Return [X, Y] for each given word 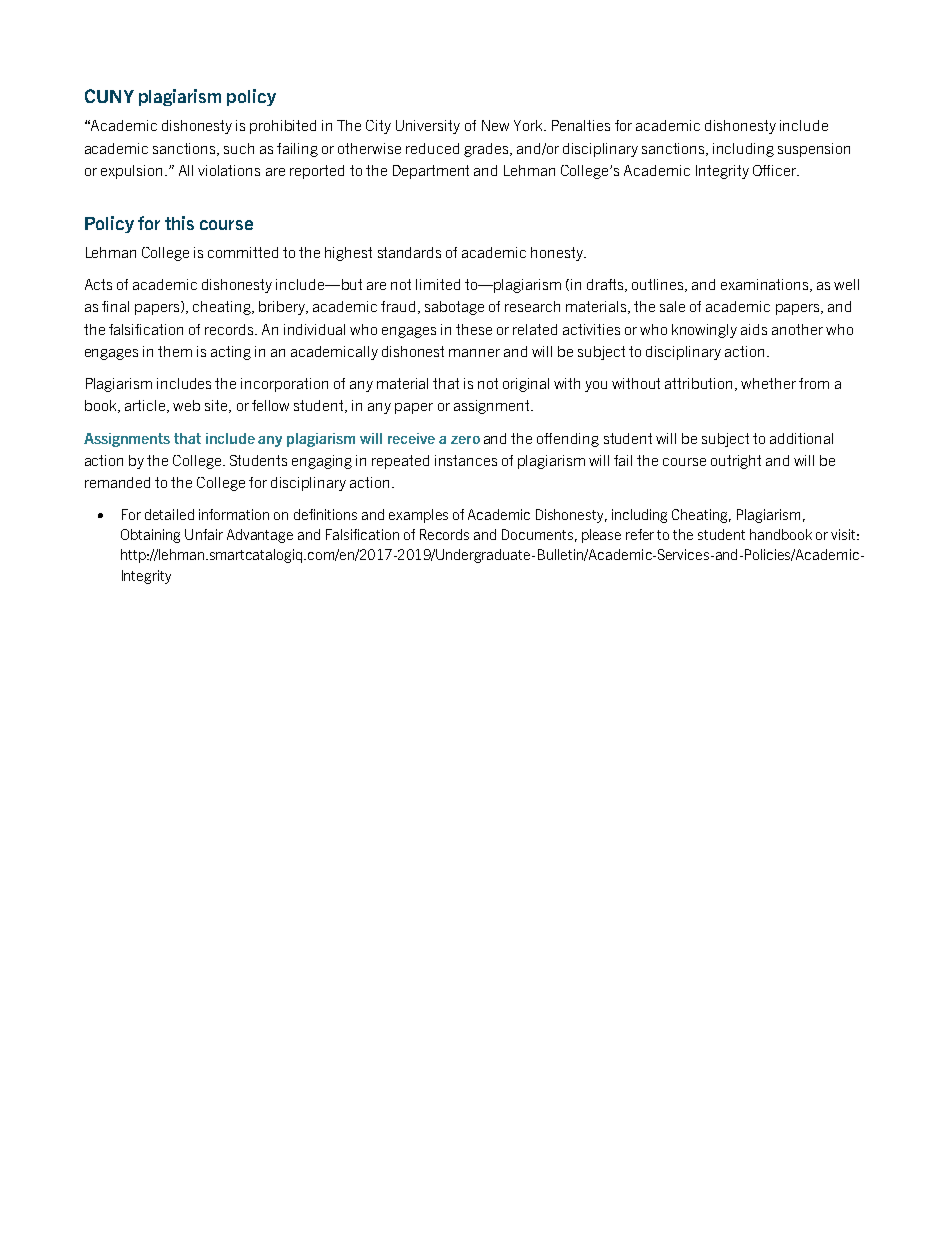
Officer [776, 170]
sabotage [454, 308]
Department [431, 172]
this [179, 223]
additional [801, 438]
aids [754, 329]
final [115, 306]
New [495, 125]
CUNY [109, 96]
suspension [814, 150]
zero [465, 440]
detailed [169, 514]
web [186, 405]
